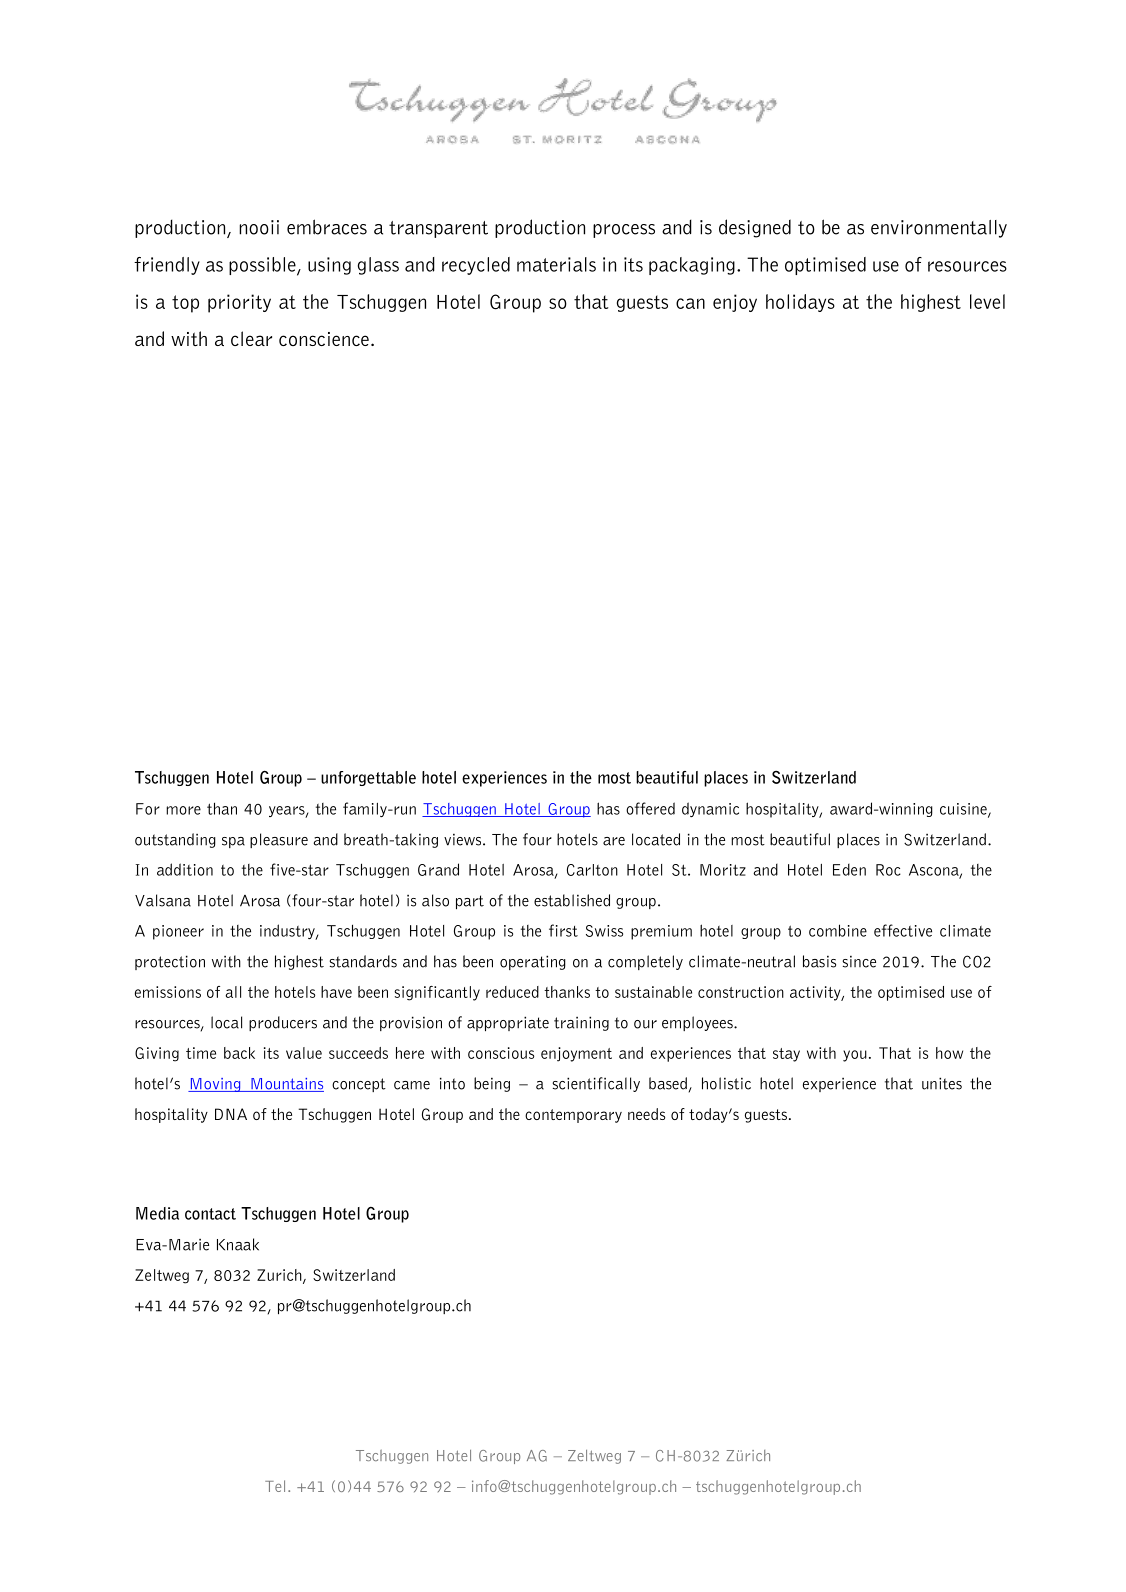 The width and height of the screenshot is (1126, 1592). What do you see at coordinates (210, 1214) in the screenshot?
I see `contact` at bounding box center [210, 1214].
